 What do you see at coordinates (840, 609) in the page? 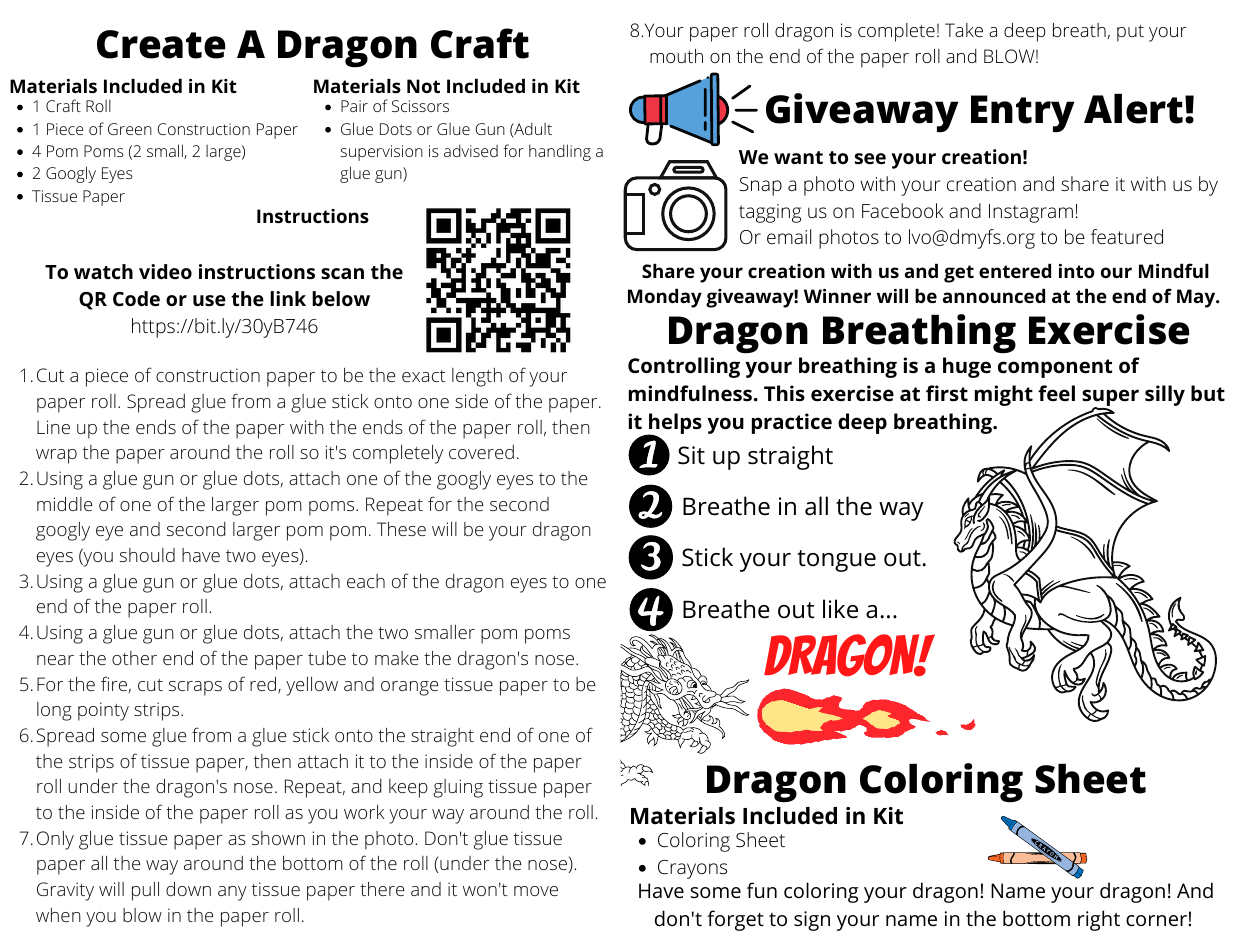
I see `like` at bounding box center [840, 609].
